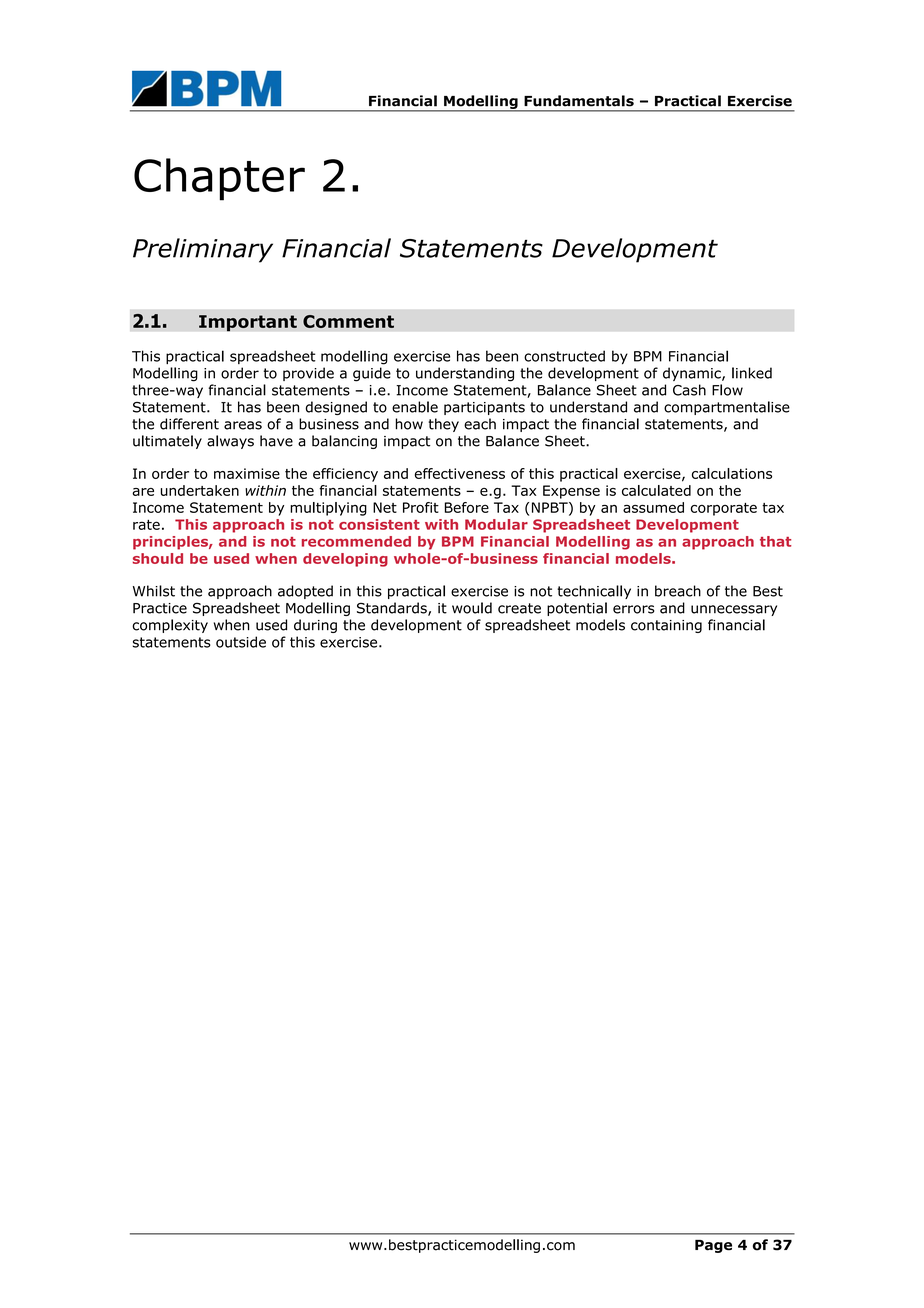 This screenshot has height=1308, width=924. Describe the element at coordinates (170, 626) in the screenshot. I see `complexity` at that location.
